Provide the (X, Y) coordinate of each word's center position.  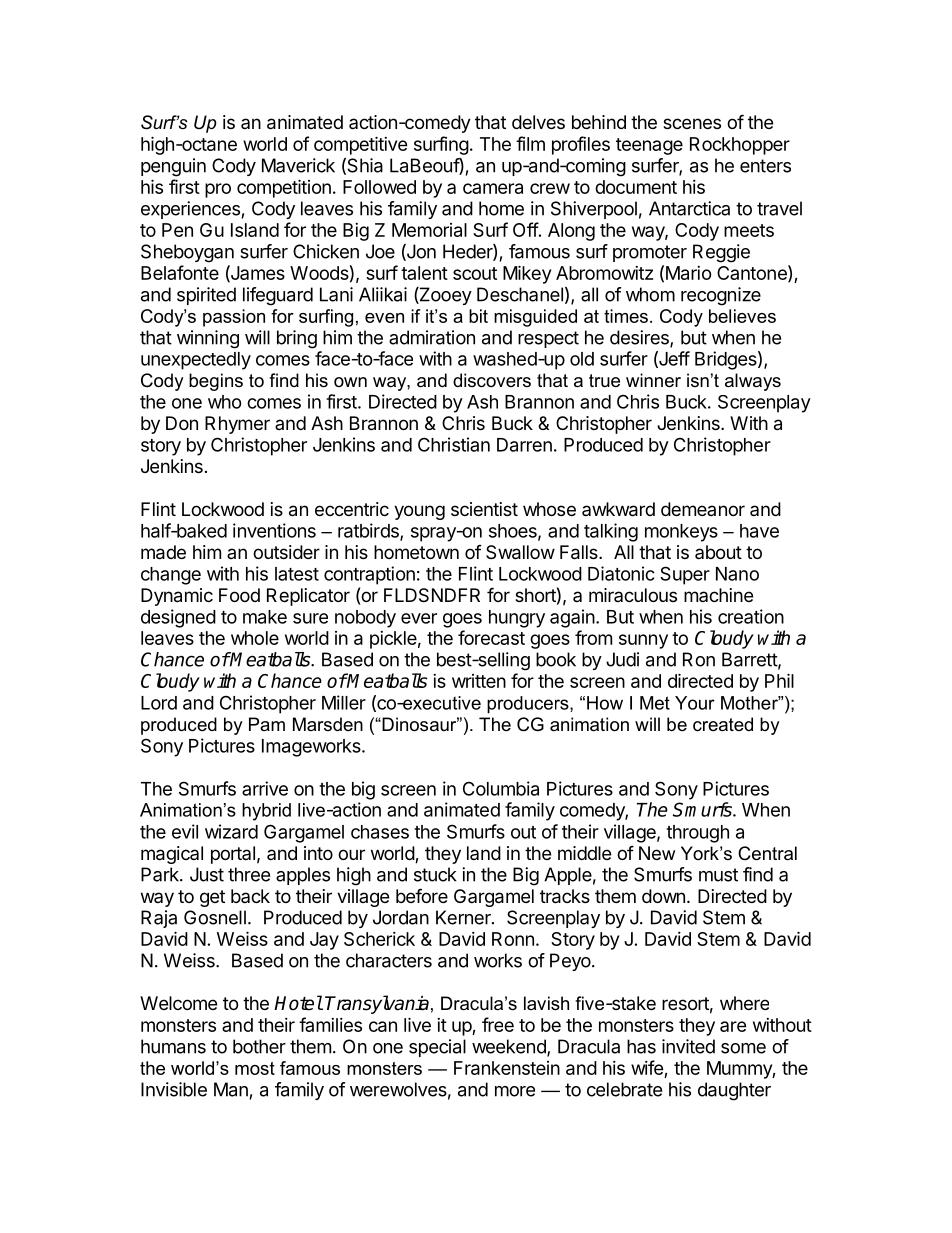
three (249, 874)
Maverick (298, 165)
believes (742, 316)
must (718, 875)
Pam (267, 724)
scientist (484, 509)
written (479, 681)
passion (234, 318)
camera (493, 188)
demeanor (703, 509)
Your (695, 703)
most (255, 1068)
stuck (435, 874)
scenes (692, 123)
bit (478, 316)
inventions (274, 530)
